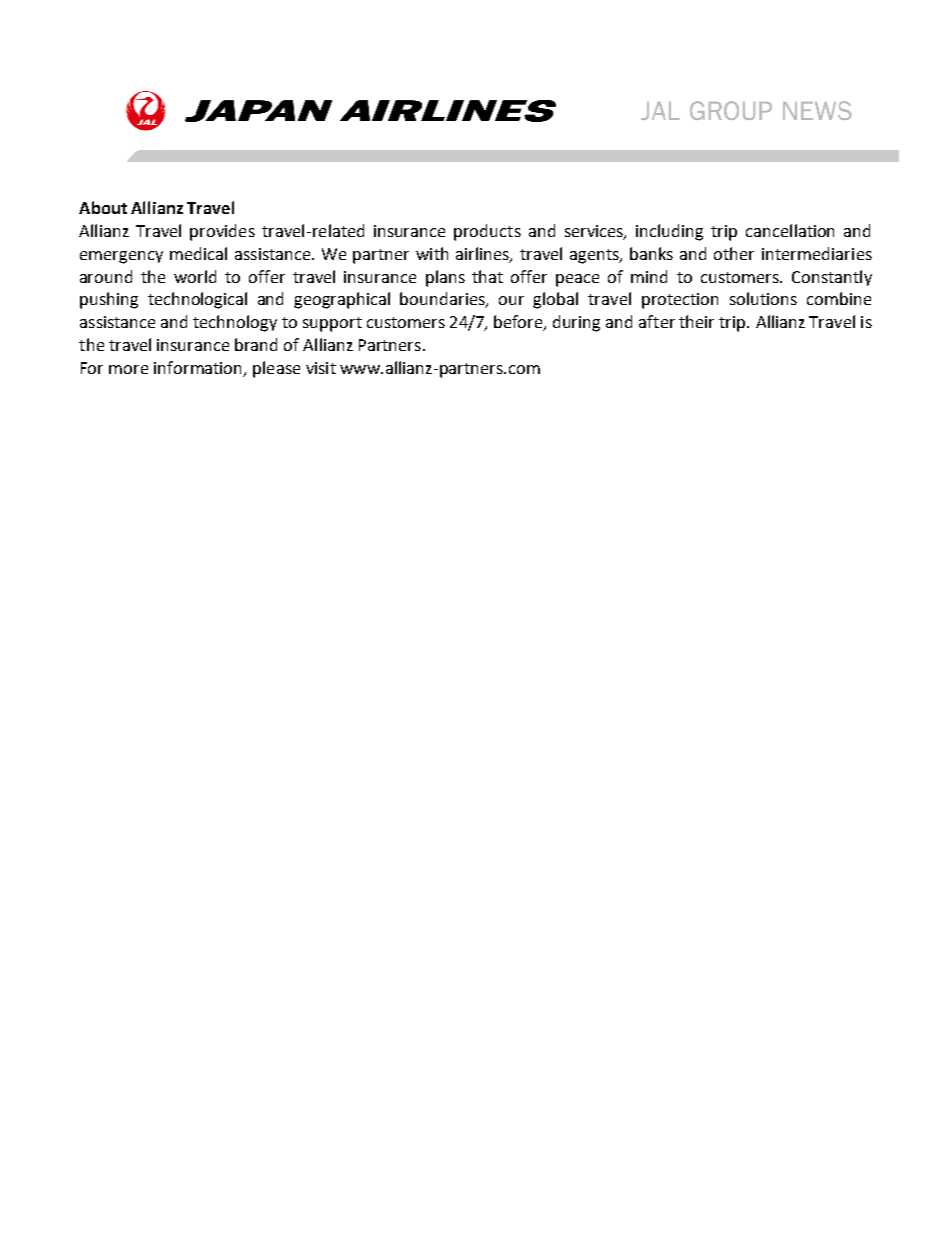 The width and height of the screenshot is (952, 1233). Describe the element at coordinates (487, 232) in the screenshot. I see `products` at that location.
